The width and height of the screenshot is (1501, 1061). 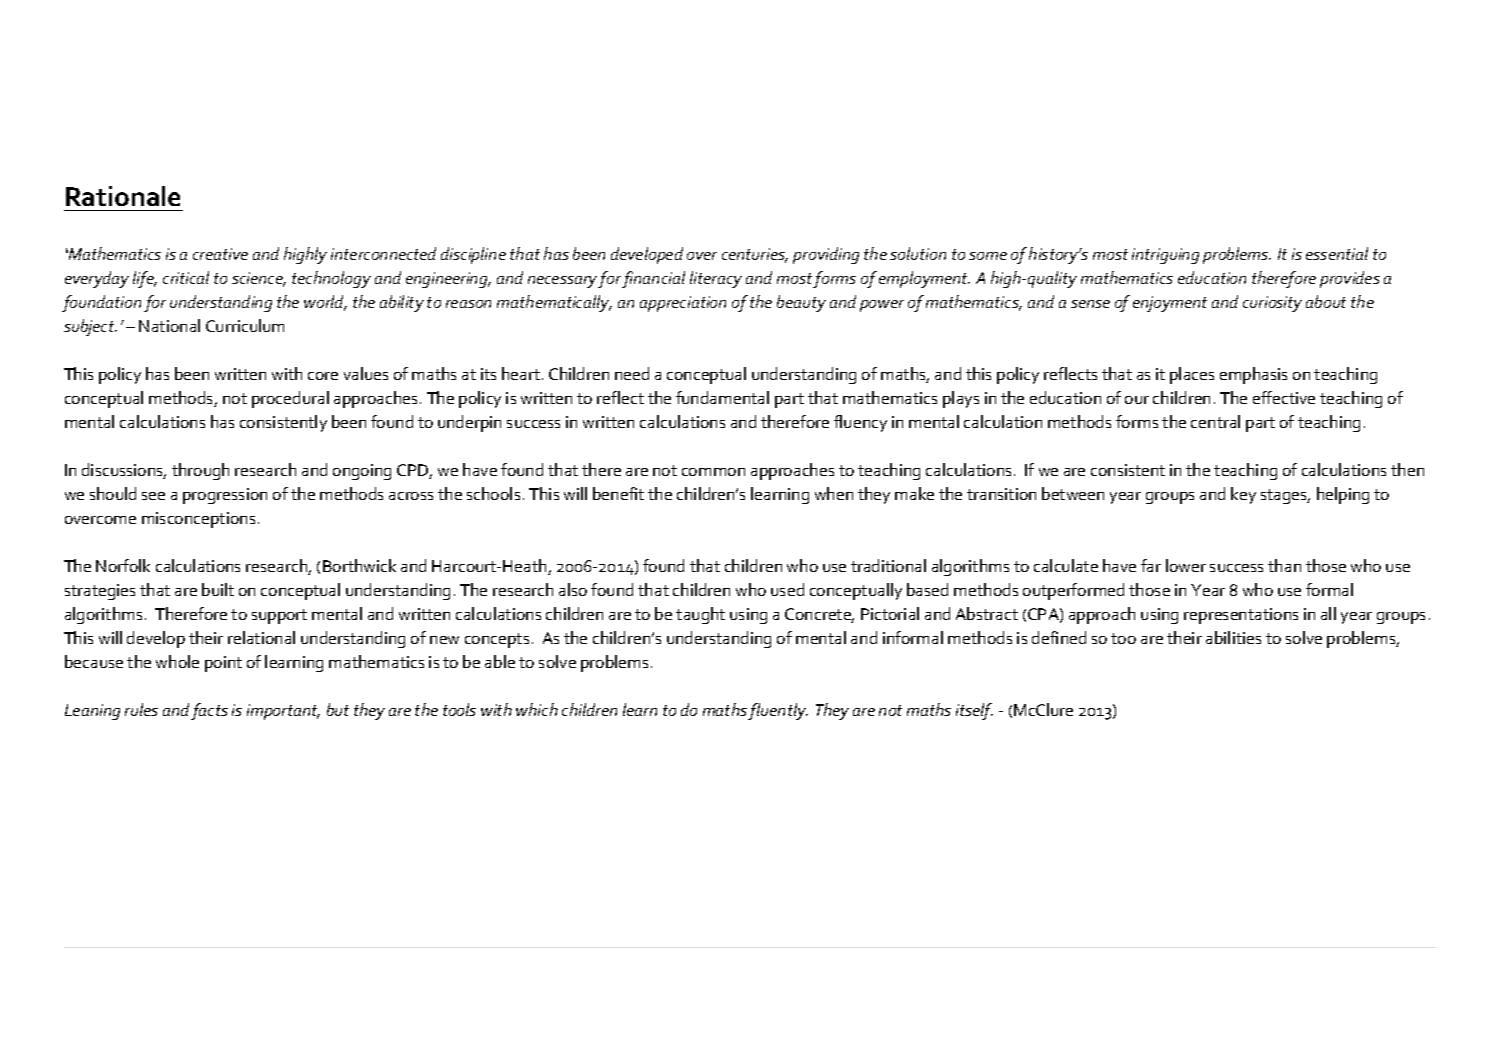 What do you see at coordinates (209, 711) in the screenshot?
I see `facts` at bounding box center [209, 711].
